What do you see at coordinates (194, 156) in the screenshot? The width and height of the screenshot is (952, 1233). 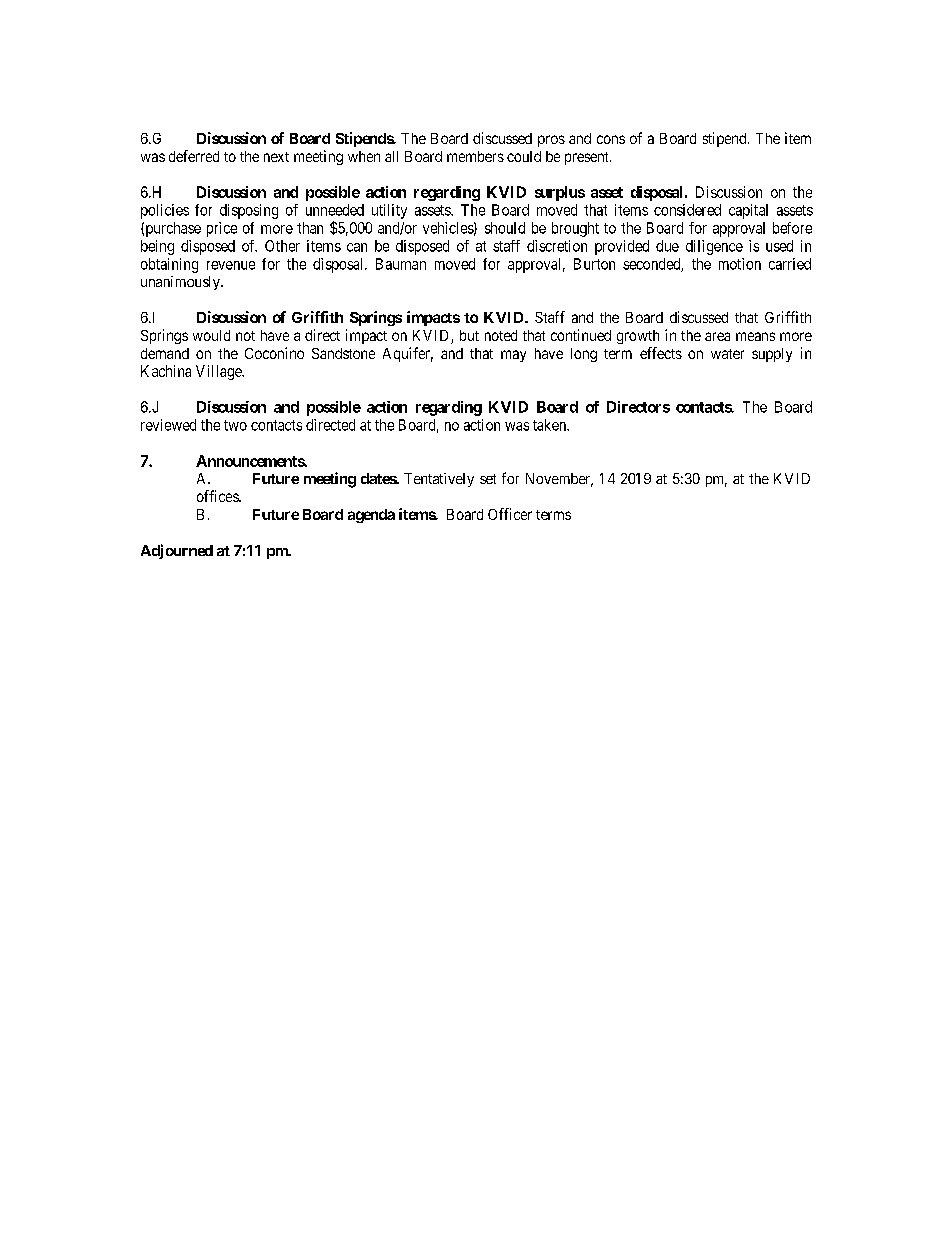 I see `deferred` at bounding box center [194, 156].
